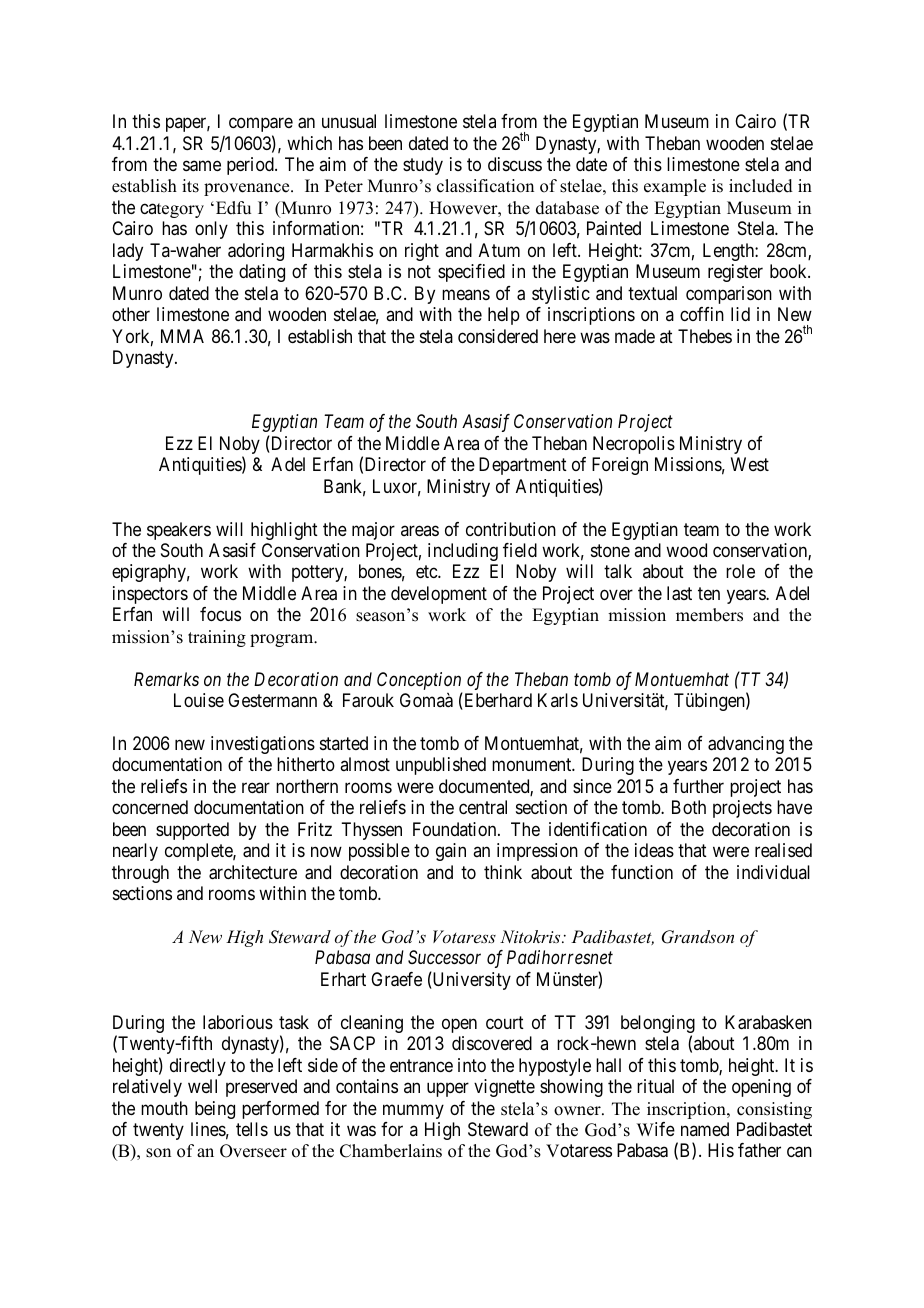 This screenshot has height=1308, width=924. What do you see at coordinates (192, 831) in the screenshot?
I see `supported` at bounding box center [192, 831].
